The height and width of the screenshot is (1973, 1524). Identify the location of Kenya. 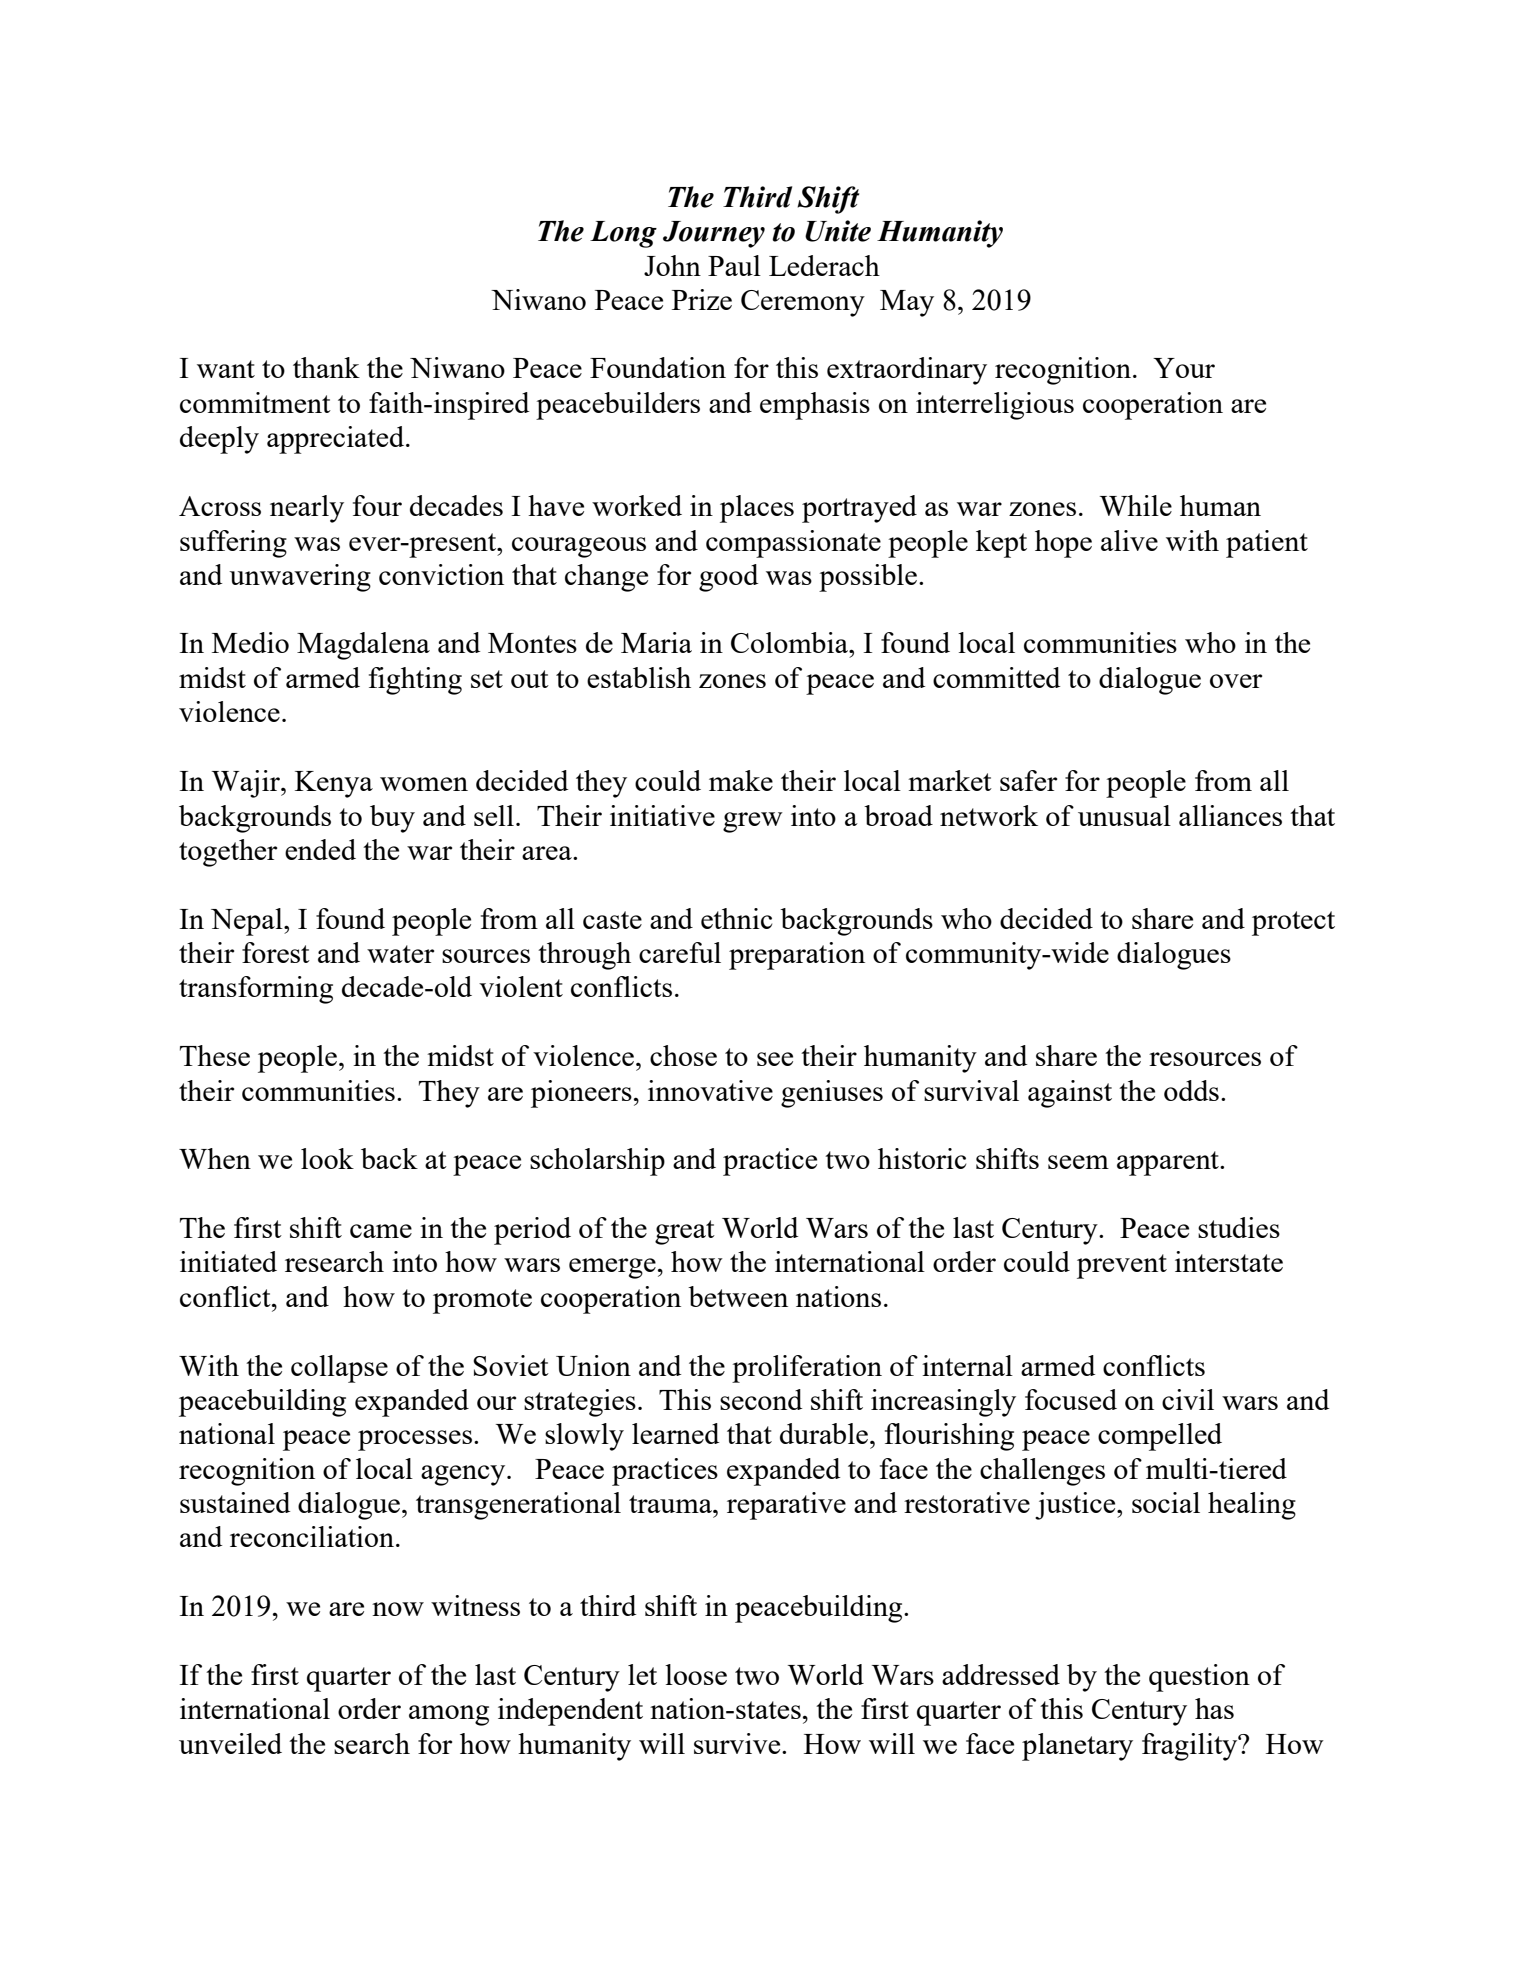
(334, 784).
